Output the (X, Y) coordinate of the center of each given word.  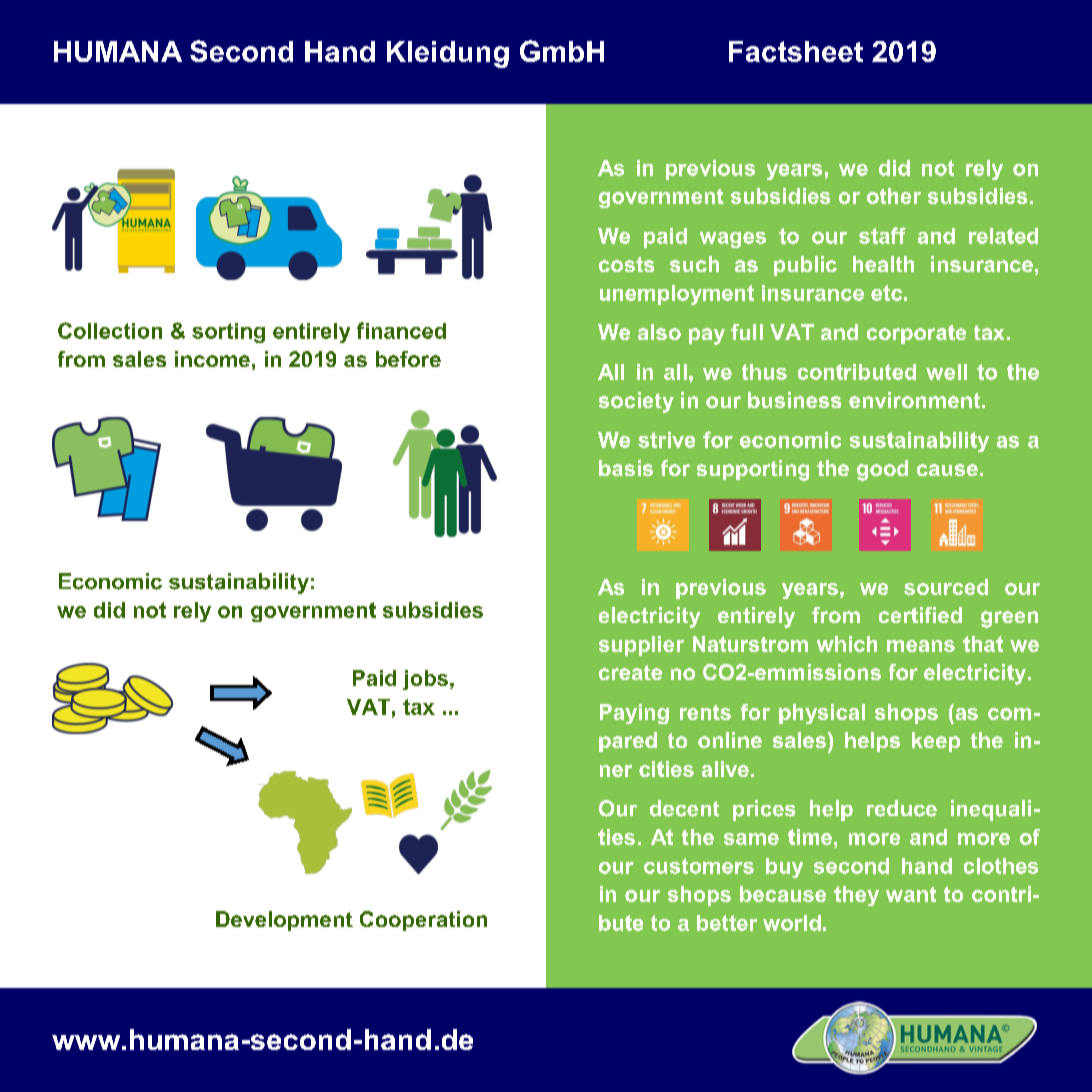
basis (626, 468)
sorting (228, 333)
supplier (641, 646)
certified (920, 615)
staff (882, 235)
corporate (916, 334)
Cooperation (423, 921)
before (408, 359)
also (659, 332)
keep (936, 742)
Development (284, 921)
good (882, 470)
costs (626, 264)
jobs (425, 680)
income (212, 359)
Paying (634, 714)
